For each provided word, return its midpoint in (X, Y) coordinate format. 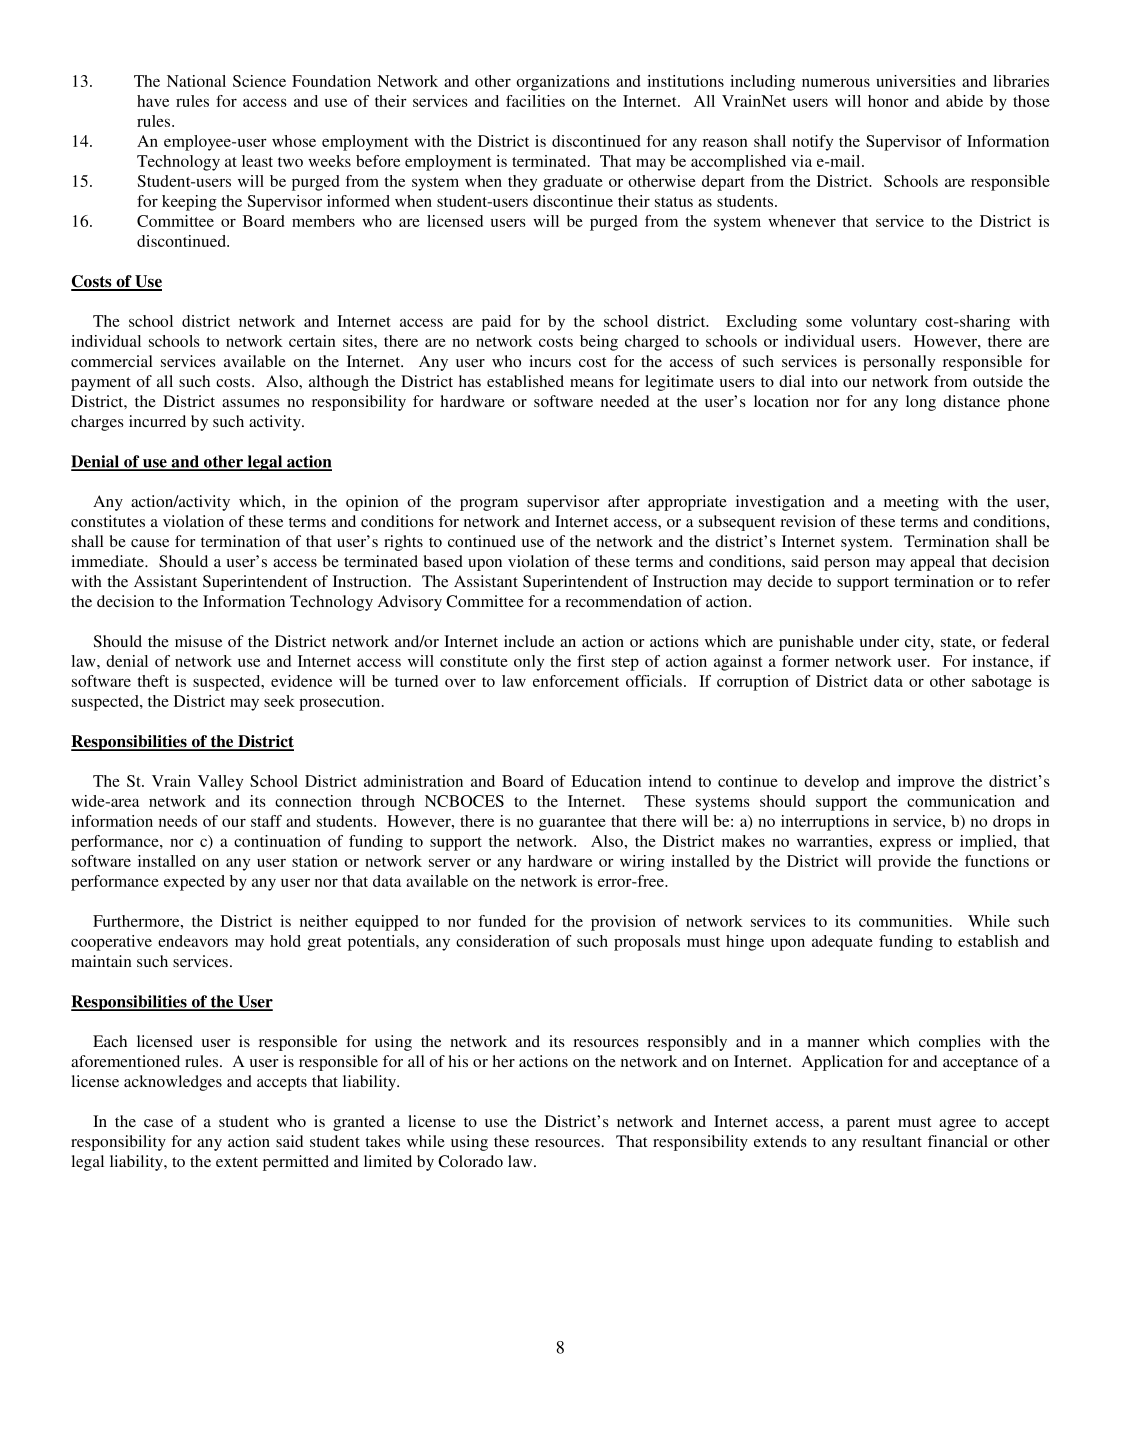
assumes (251, 403)
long (921, 403)
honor (888, 101)
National (196, 81)
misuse (198, 641)
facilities (535, 101)
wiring (642, 863)
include (529, 641)
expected (194, 883)
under (879, 641)
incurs (550, 361)
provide (904, 863)
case (158, 1123)
